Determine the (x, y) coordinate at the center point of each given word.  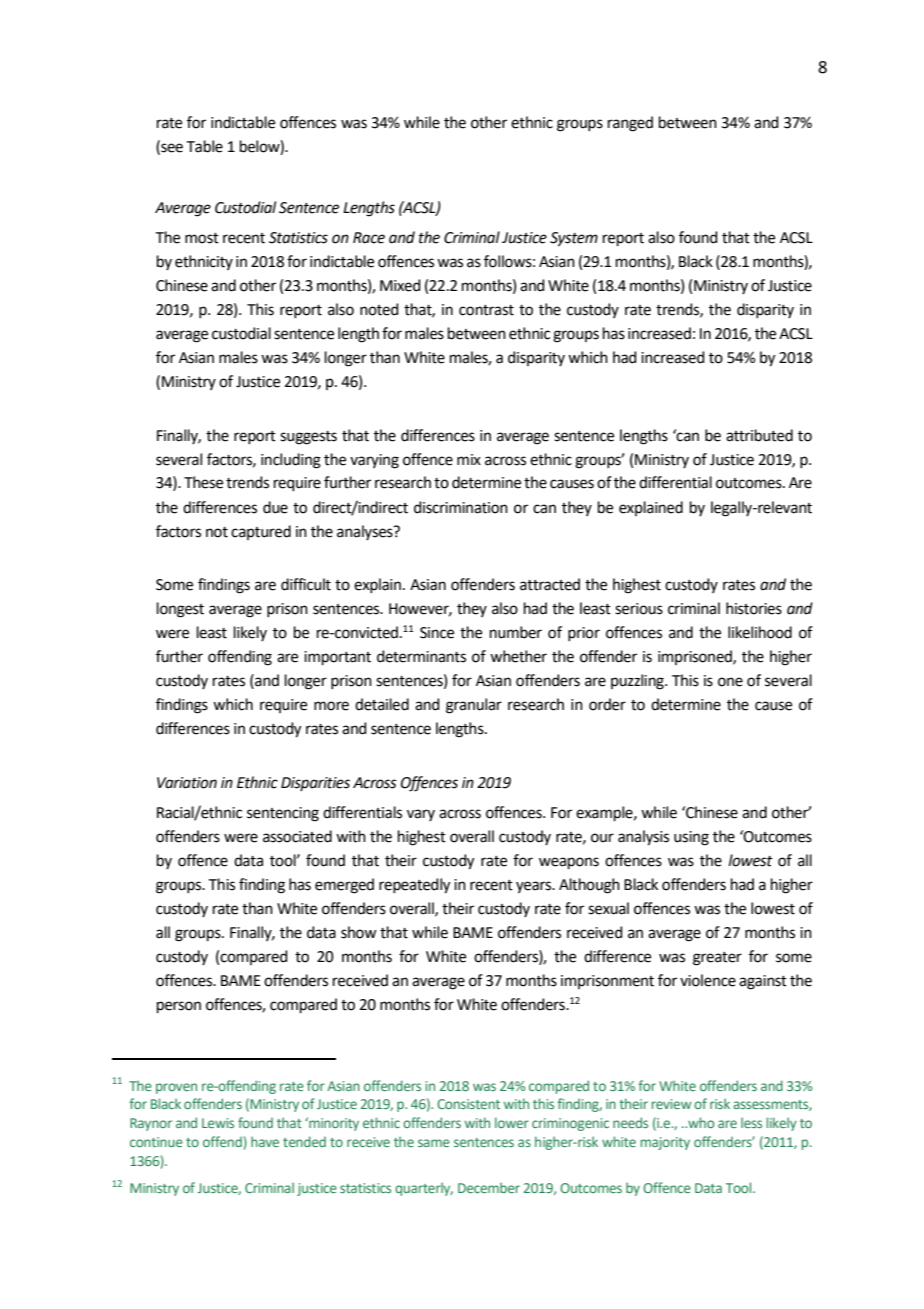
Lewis (218, 1123)
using (691, 838)
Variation (187, 783)
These (203, 482)
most (202, 238)
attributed (759, 435)
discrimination (461, 507)
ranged (630, 124)
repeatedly (414, 886)
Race (369, 238)
